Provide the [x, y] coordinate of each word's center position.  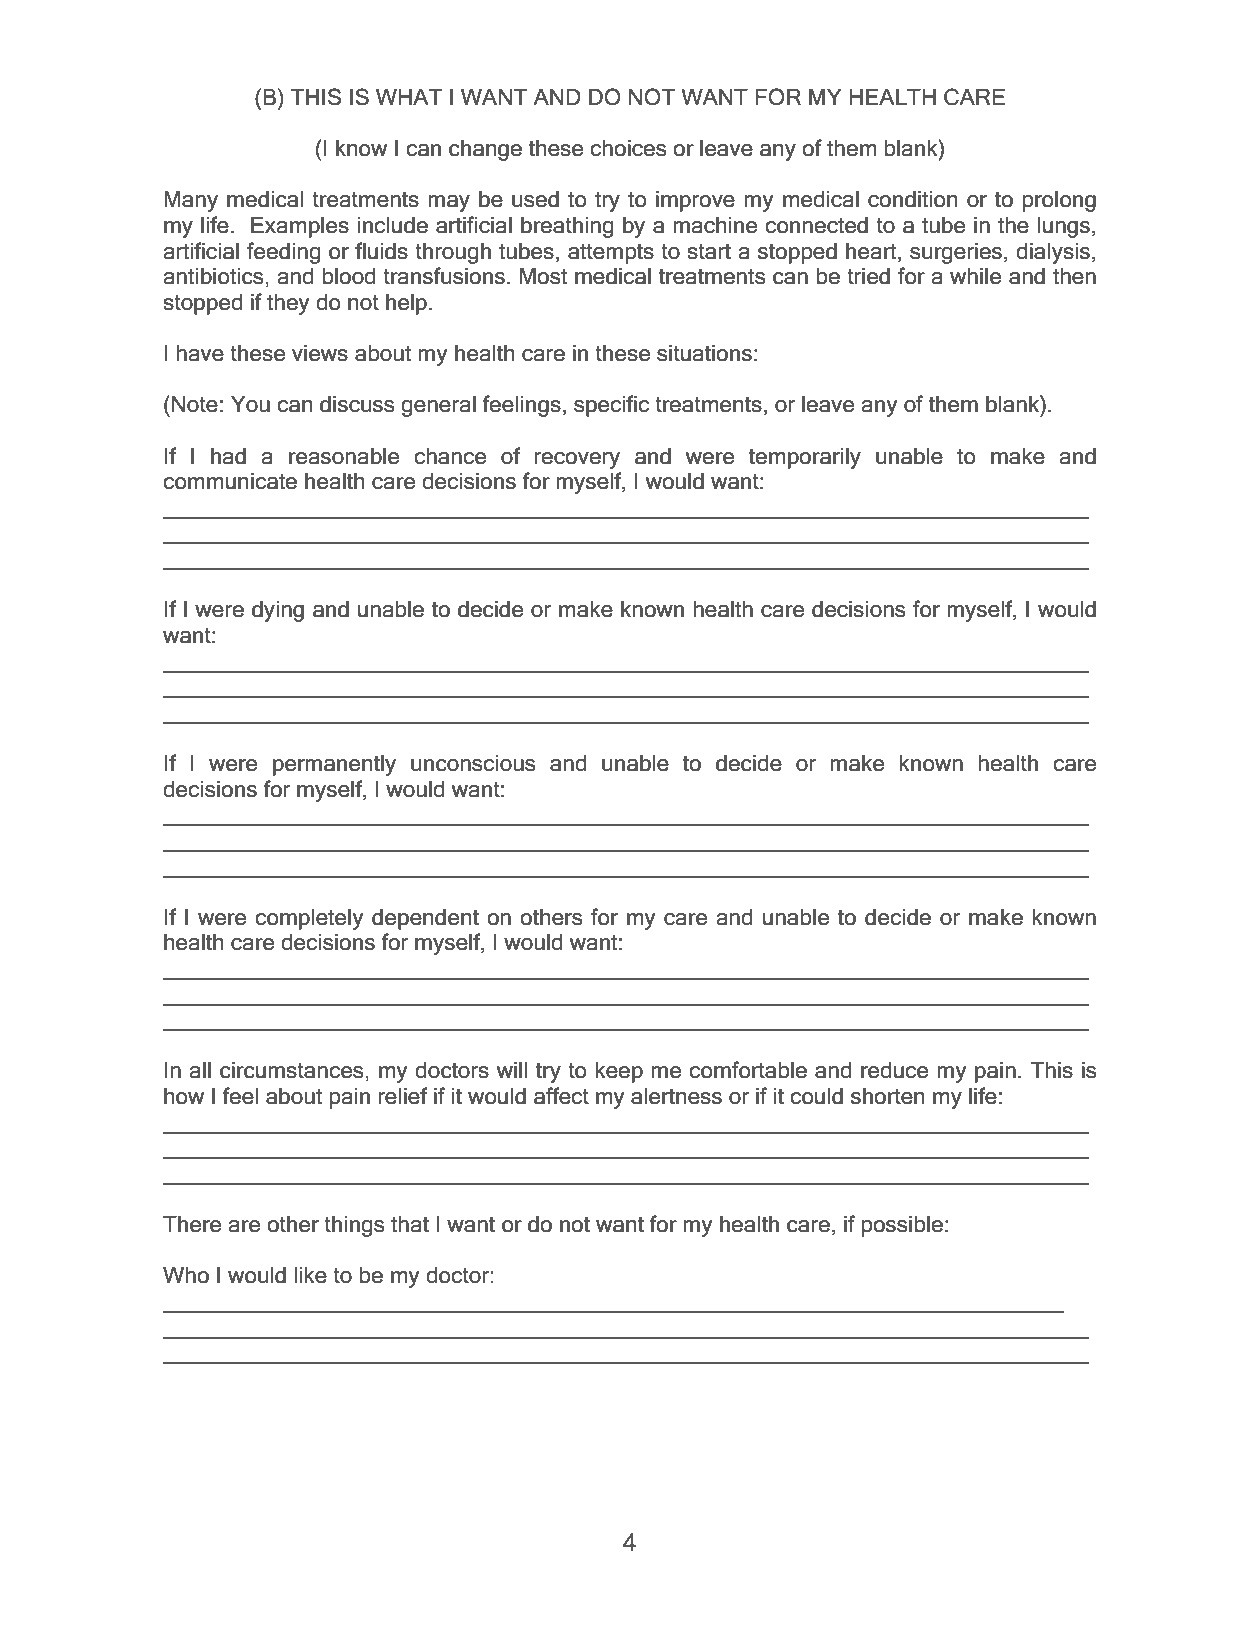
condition [912, 199]
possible [902, 1226]
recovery [577, 460]
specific [611, 406]
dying [278, 611]
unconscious [473, 763]
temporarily [805, 458]
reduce [894, 1070]
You [250, 404]
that [410, 1224]
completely [309, 919]
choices [628, 148]
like [310, 1275]
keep [619, 1072]
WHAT [409, 97]
